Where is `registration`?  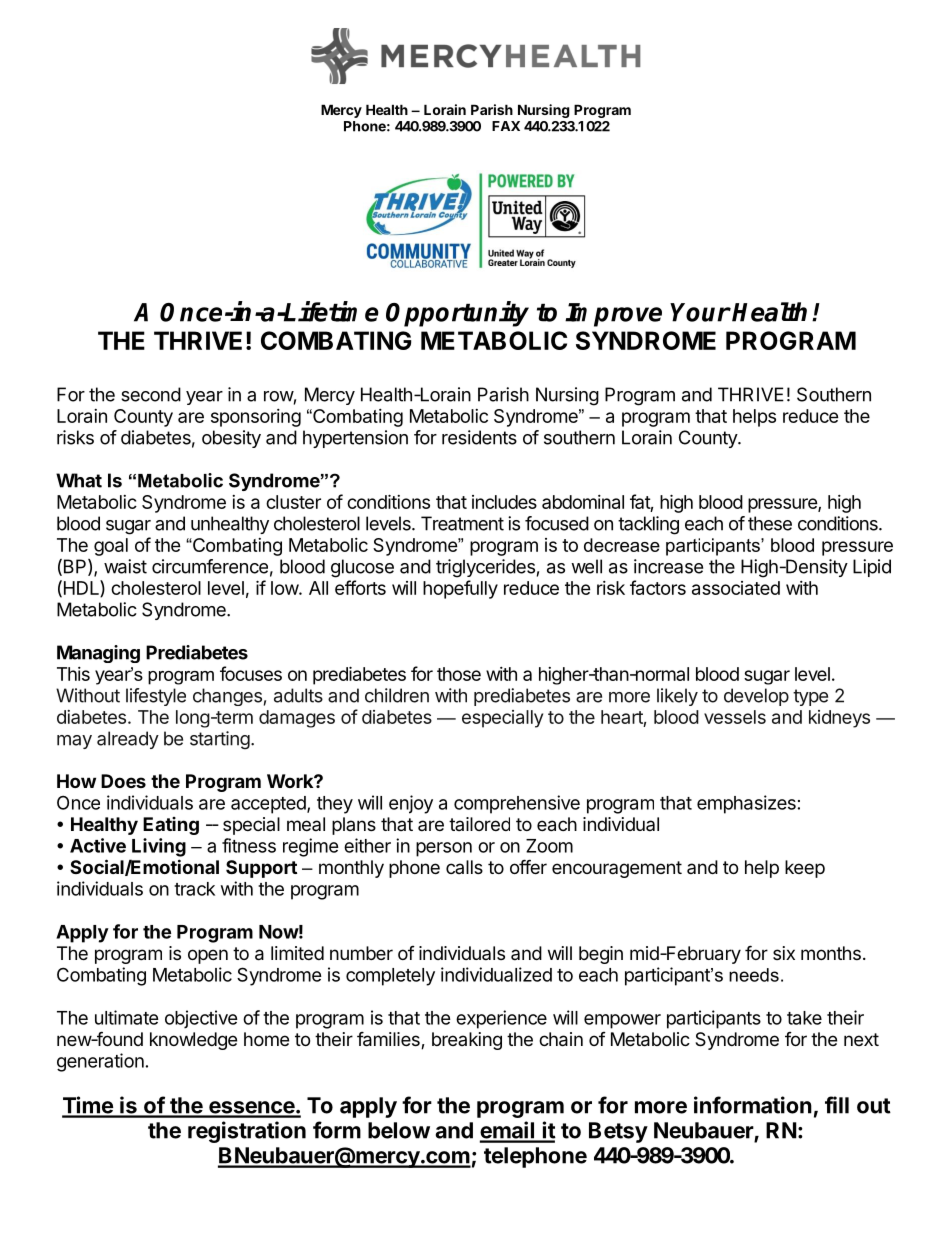
registration is located at coordinates (247, 1132).
